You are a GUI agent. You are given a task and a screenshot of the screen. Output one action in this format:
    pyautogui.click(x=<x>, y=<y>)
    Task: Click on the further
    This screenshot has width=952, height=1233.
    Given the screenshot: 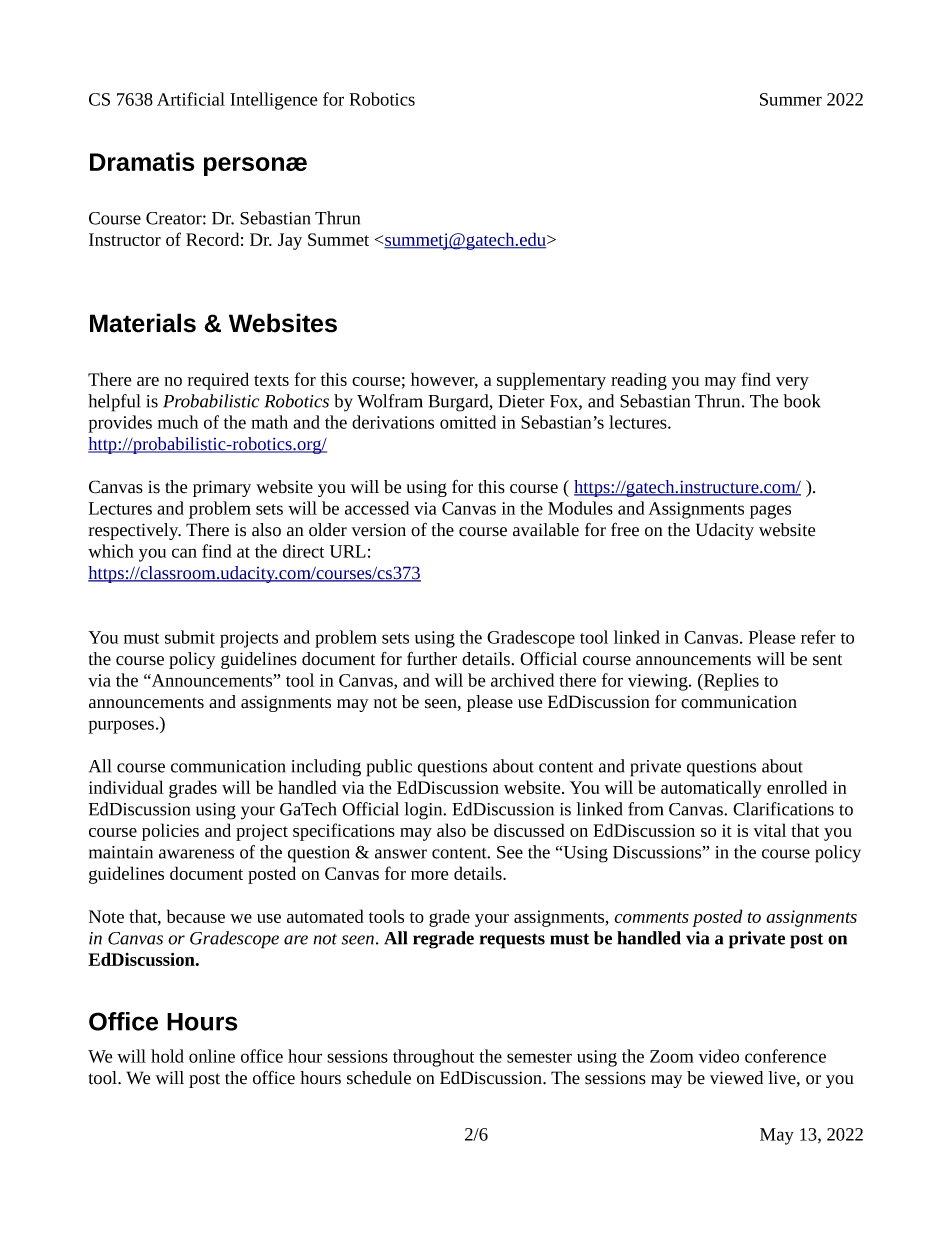 What is the action you would take?
    pyautogui.click(x=432, y=658)
